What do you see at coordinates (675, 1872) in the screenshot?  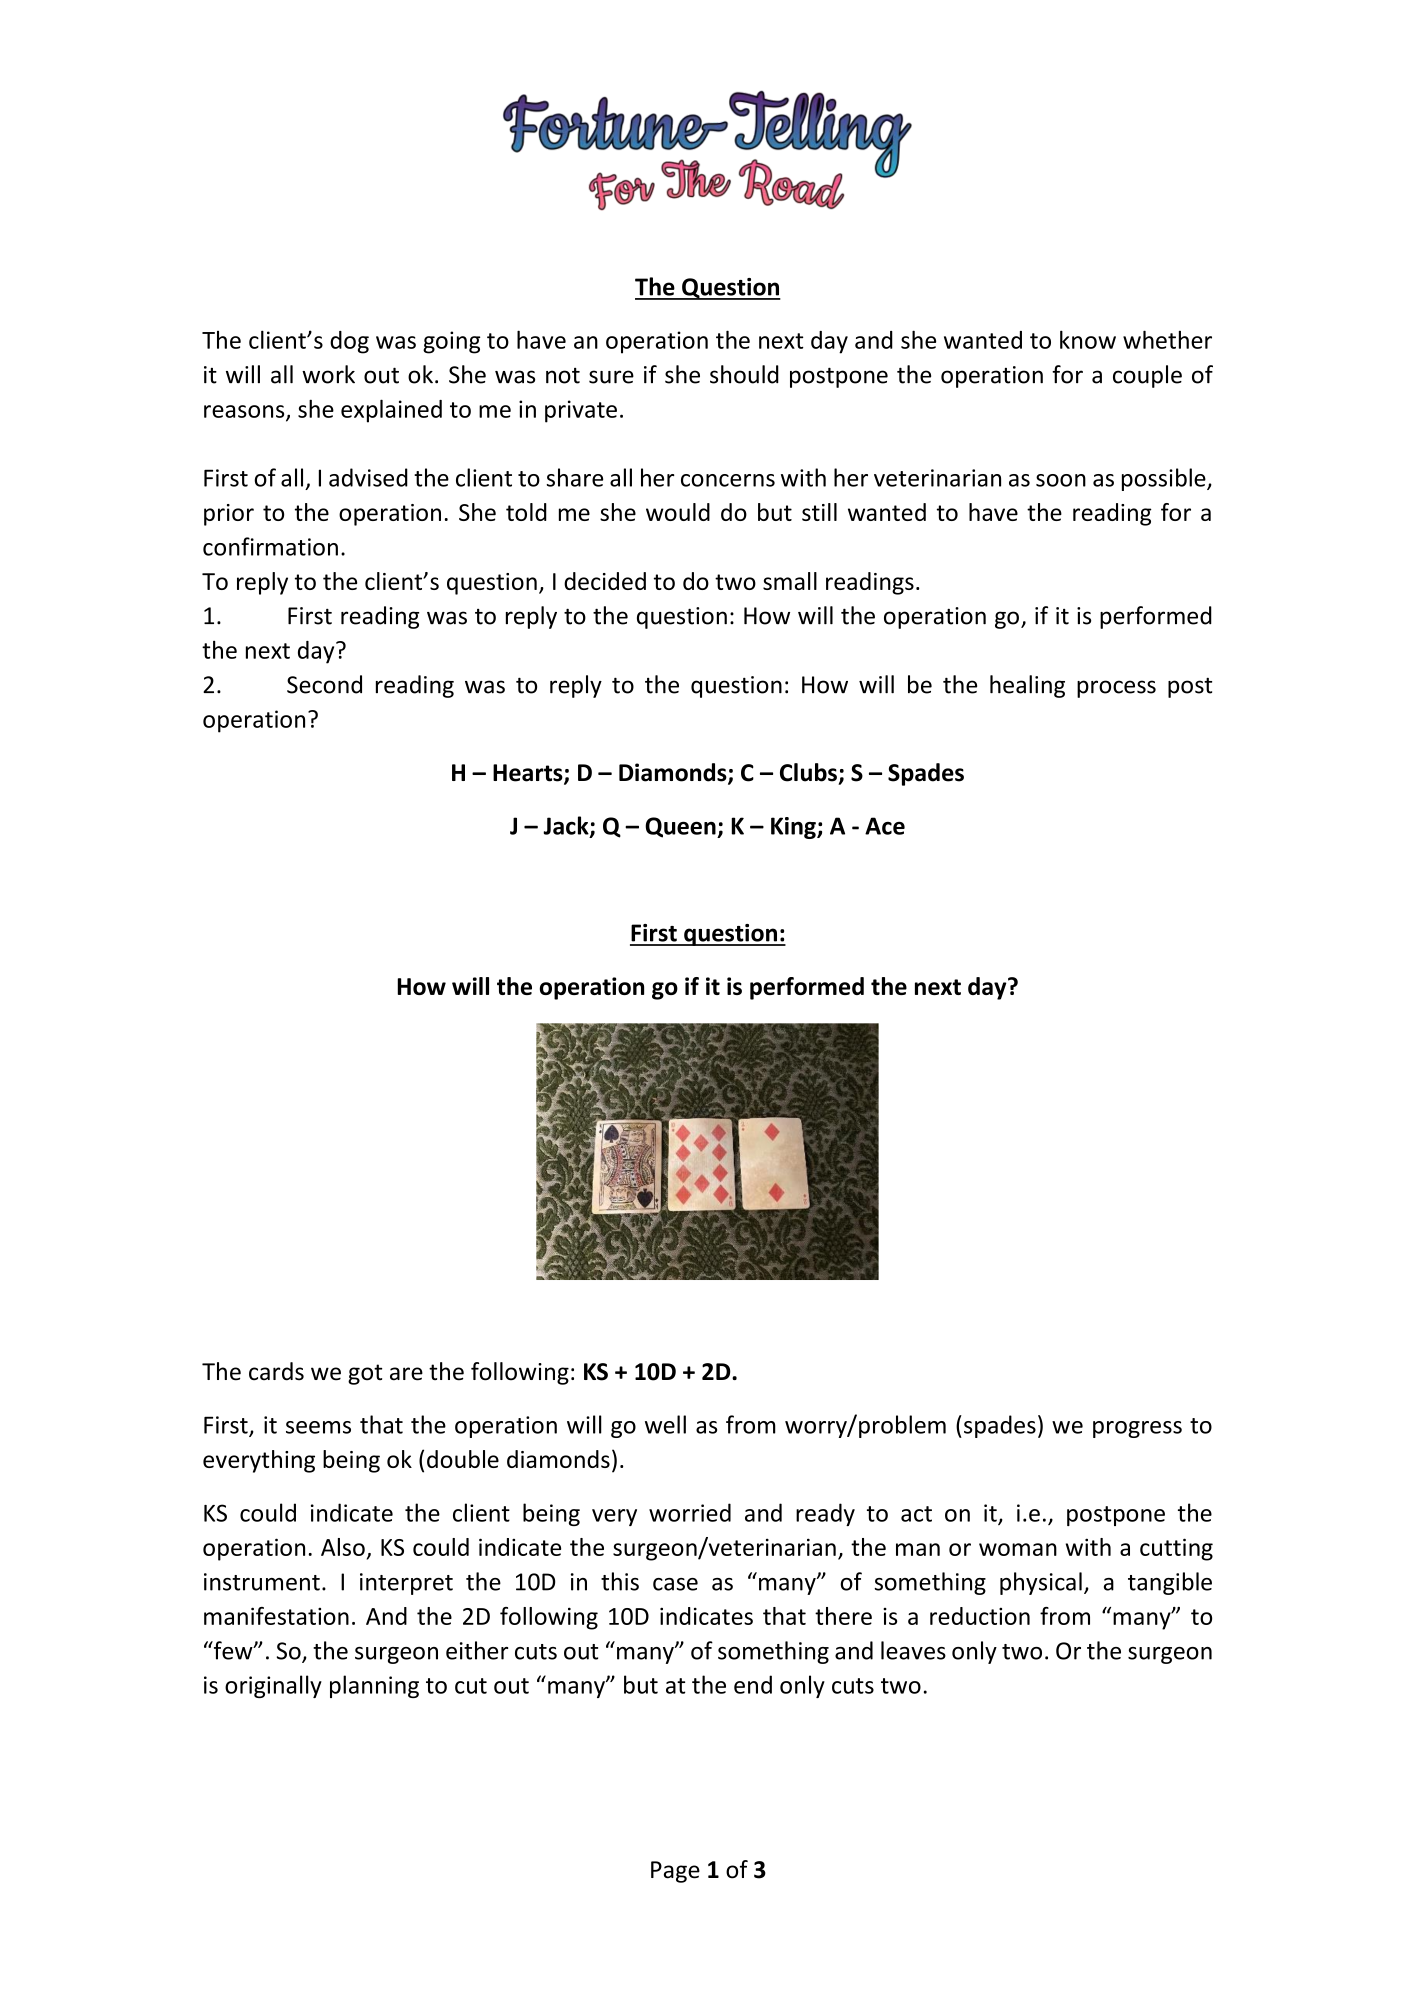 I see `Page` at bounding box center [675, 1872].
